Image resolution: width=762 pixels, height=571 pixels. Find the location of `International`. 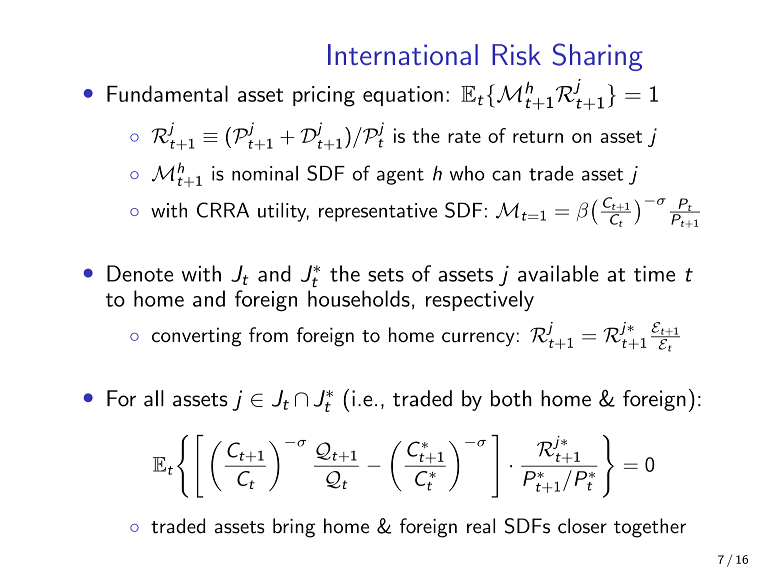

International is located at coordinates (403, 54).
